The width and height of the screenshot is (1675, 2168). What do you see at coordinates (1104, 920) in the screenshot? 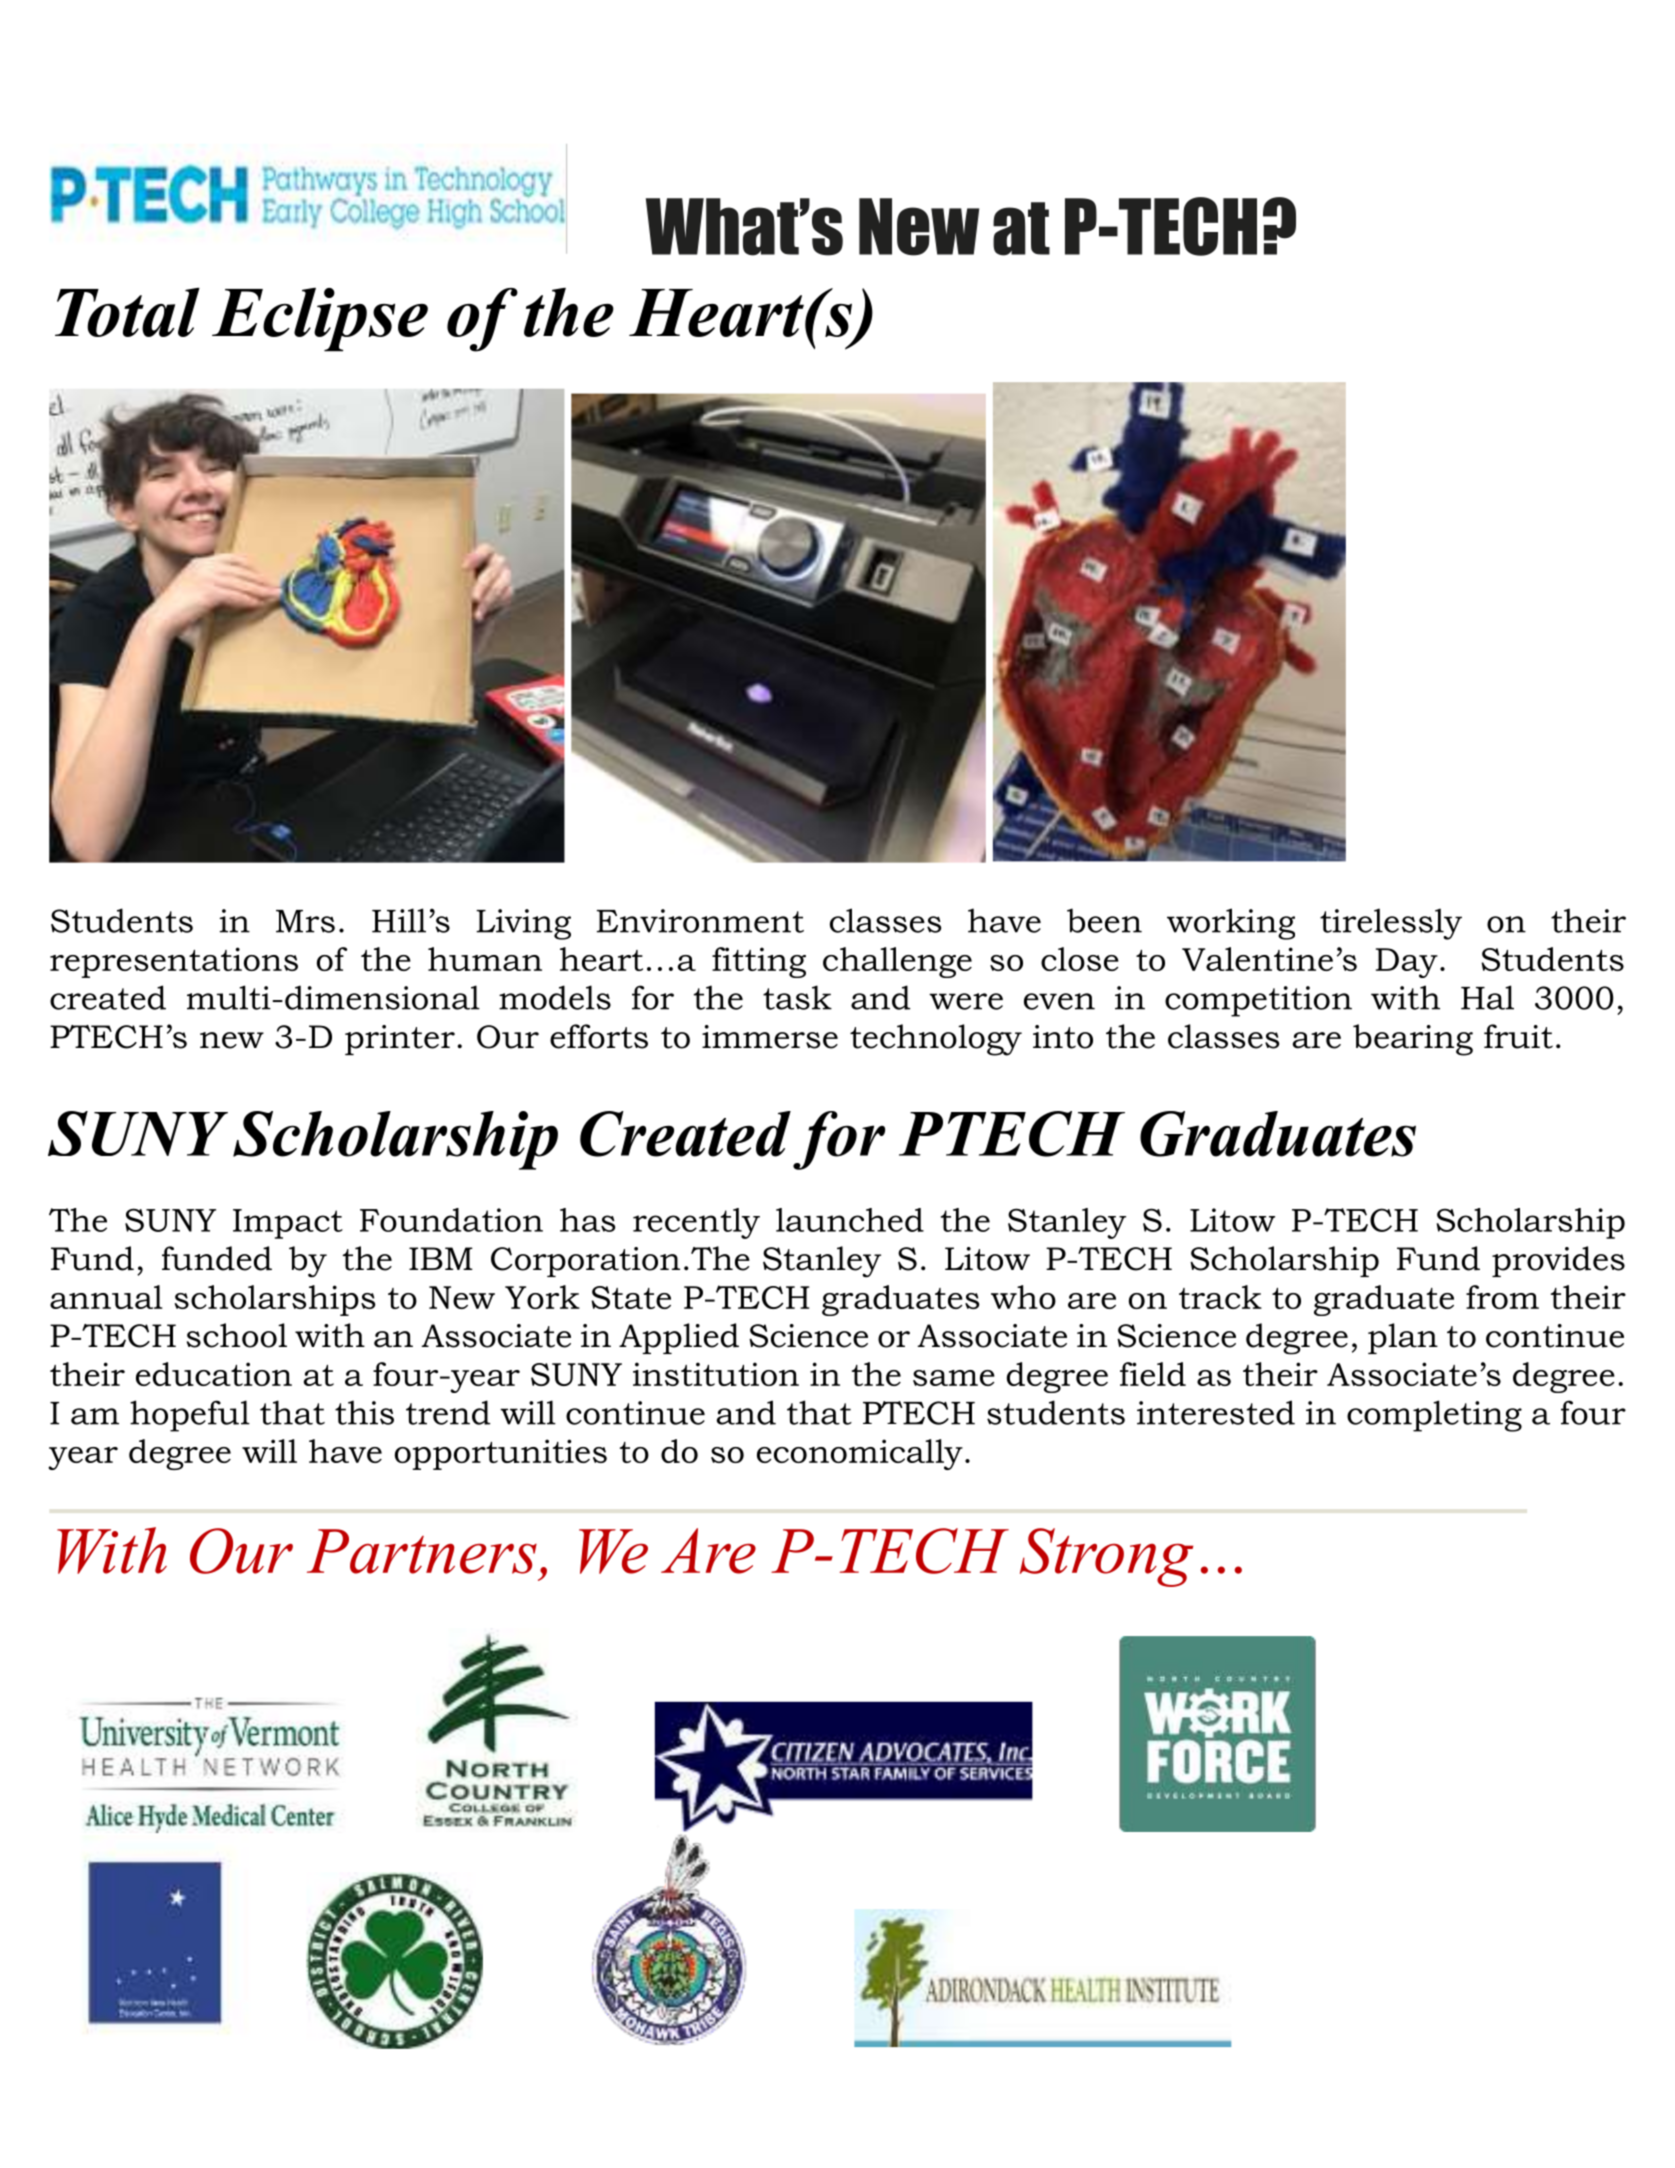
I see `been` at bounding box center [1104, 920].
